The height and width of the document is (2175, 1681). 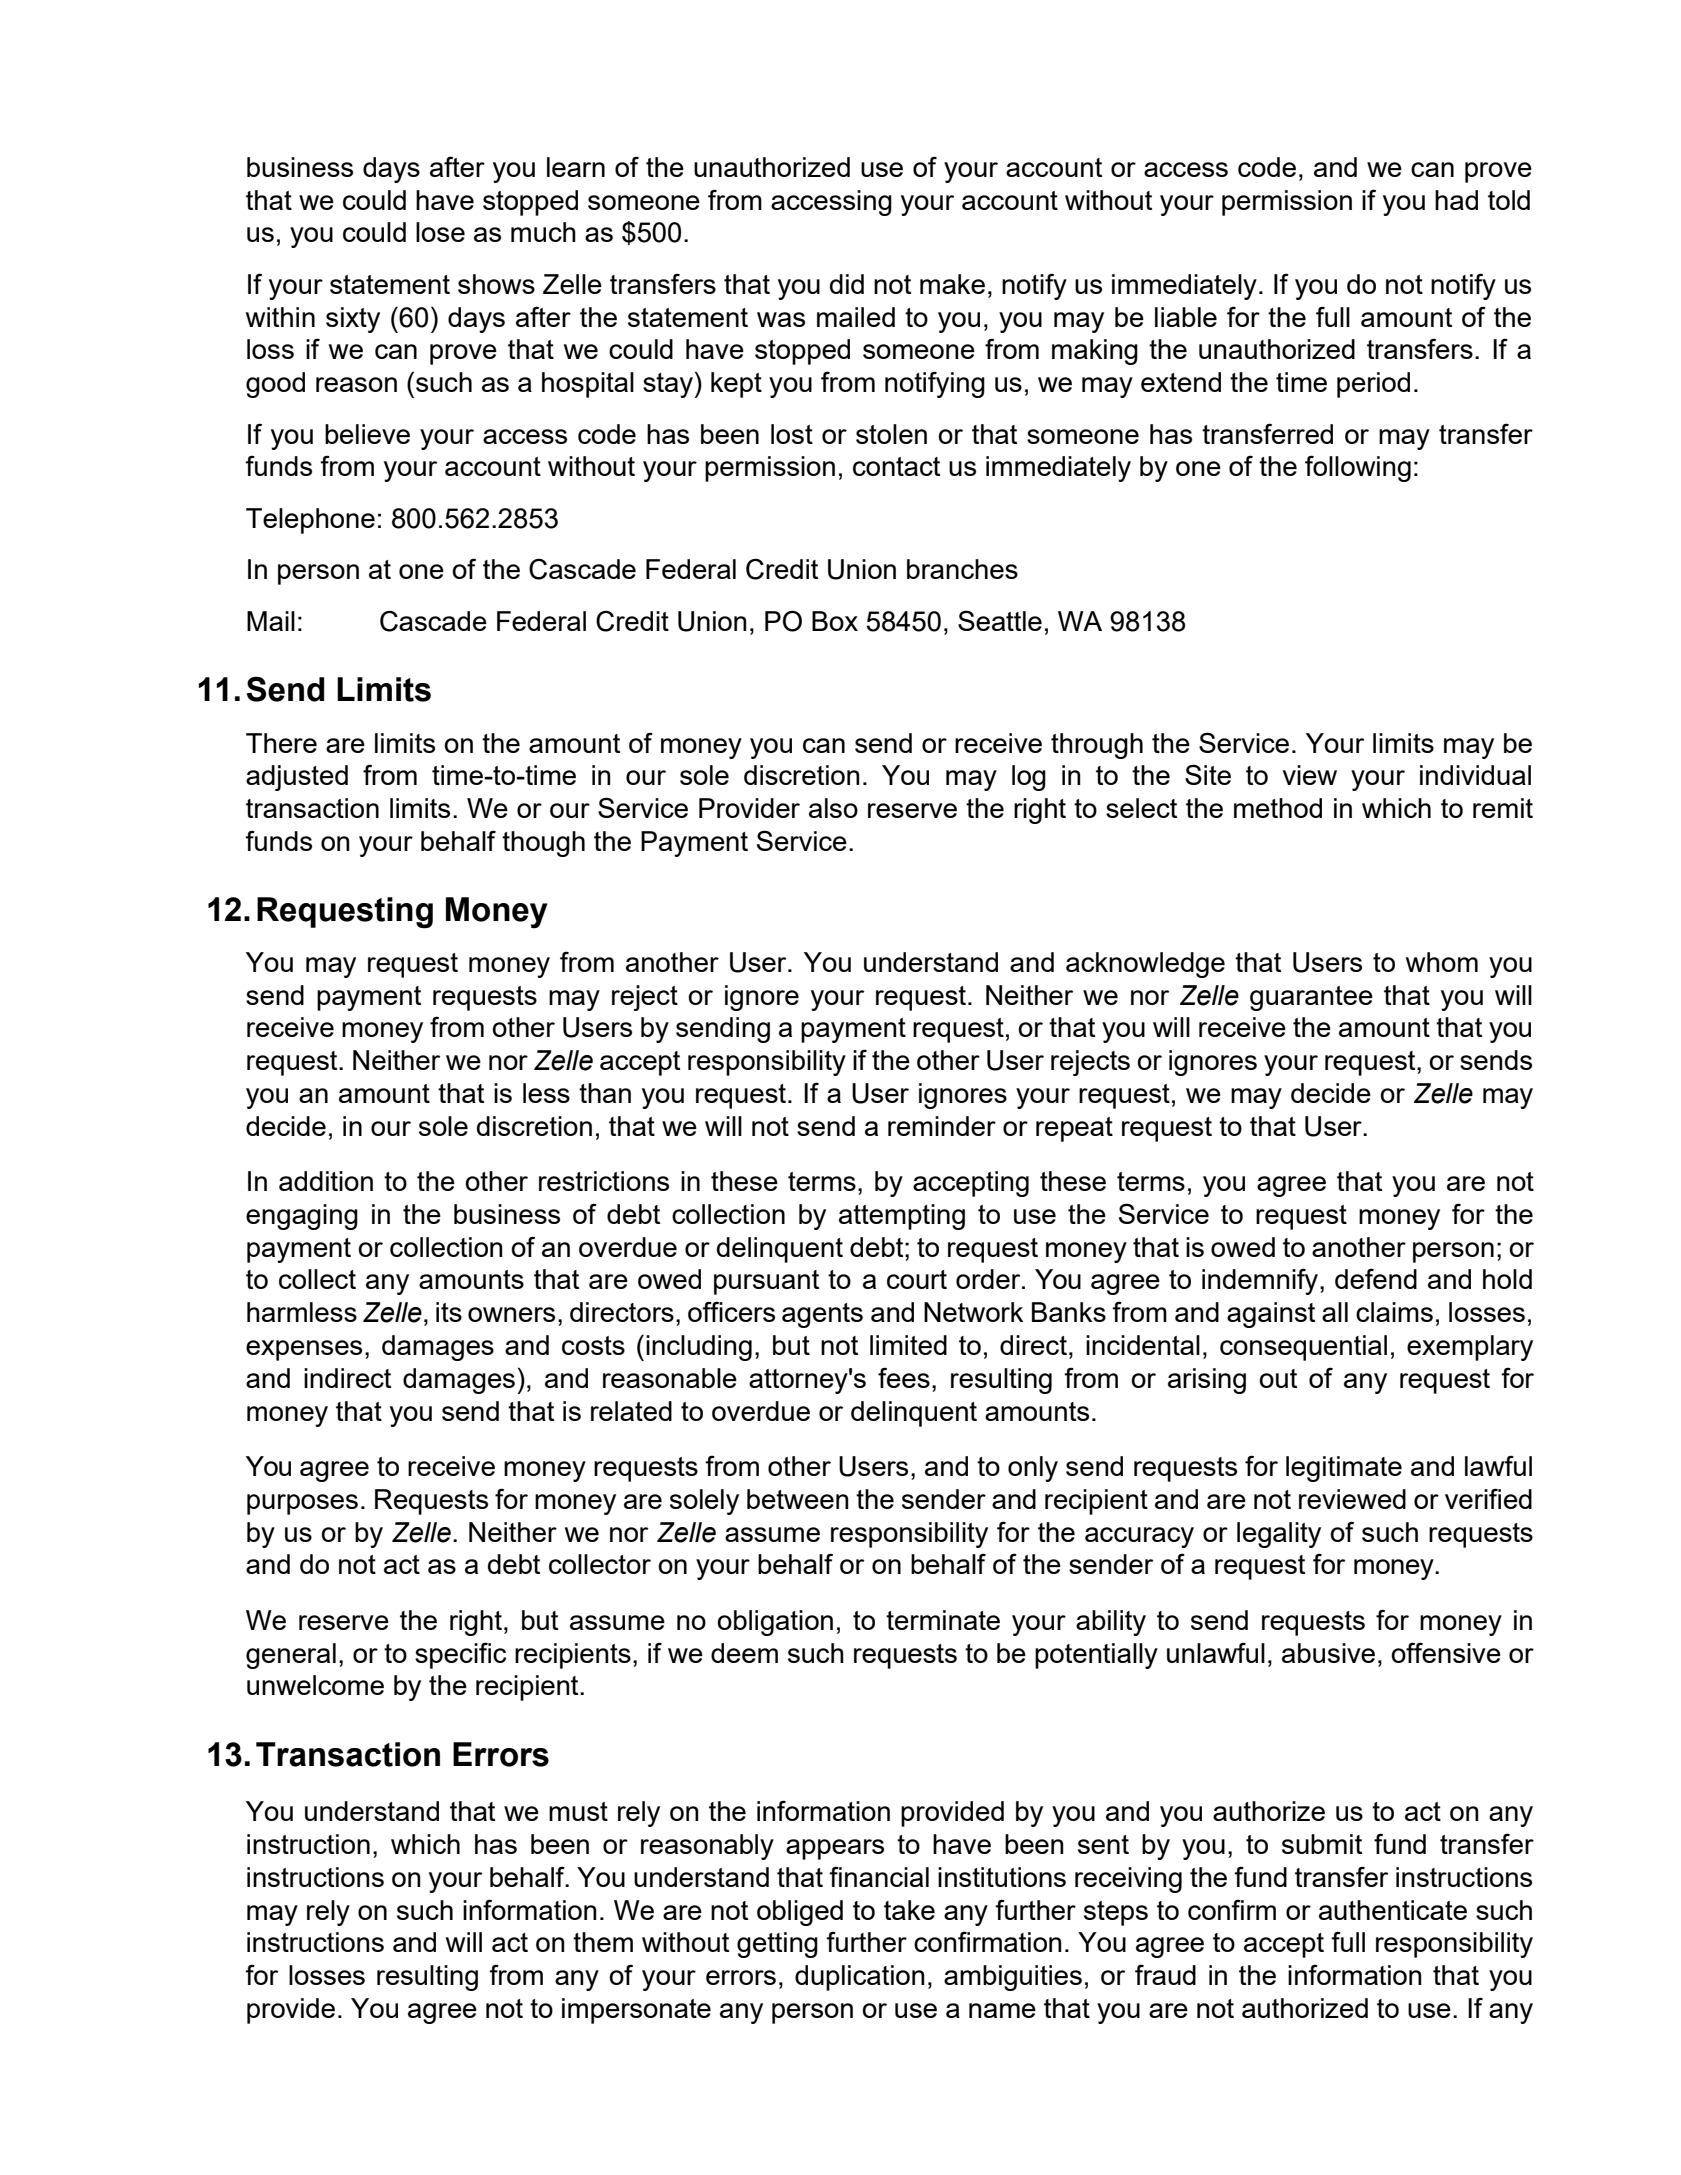 I want to click on duplication, so click(x=860, y=1978).
